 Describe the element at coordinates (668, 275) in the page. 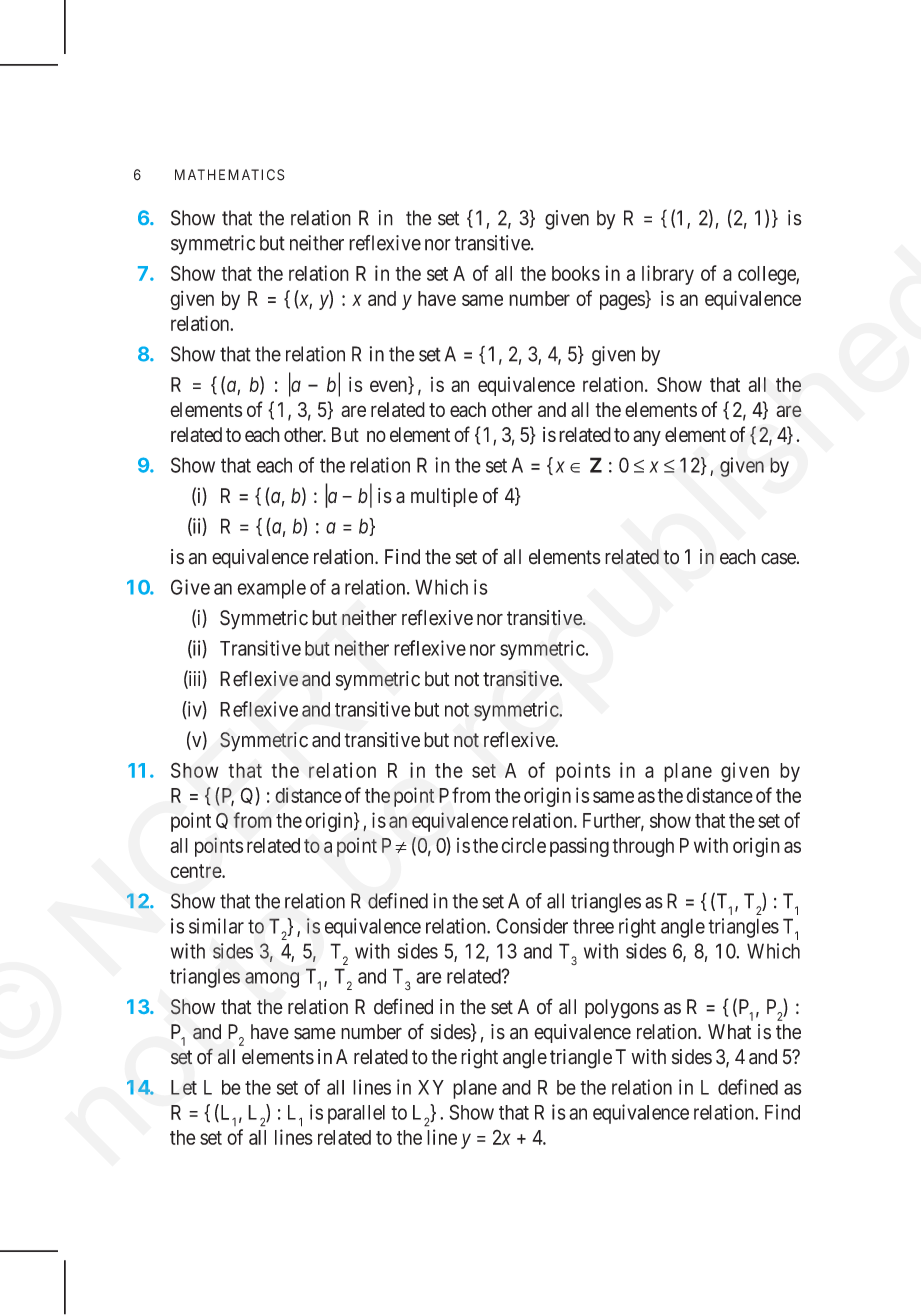

I see `library` at that location.
